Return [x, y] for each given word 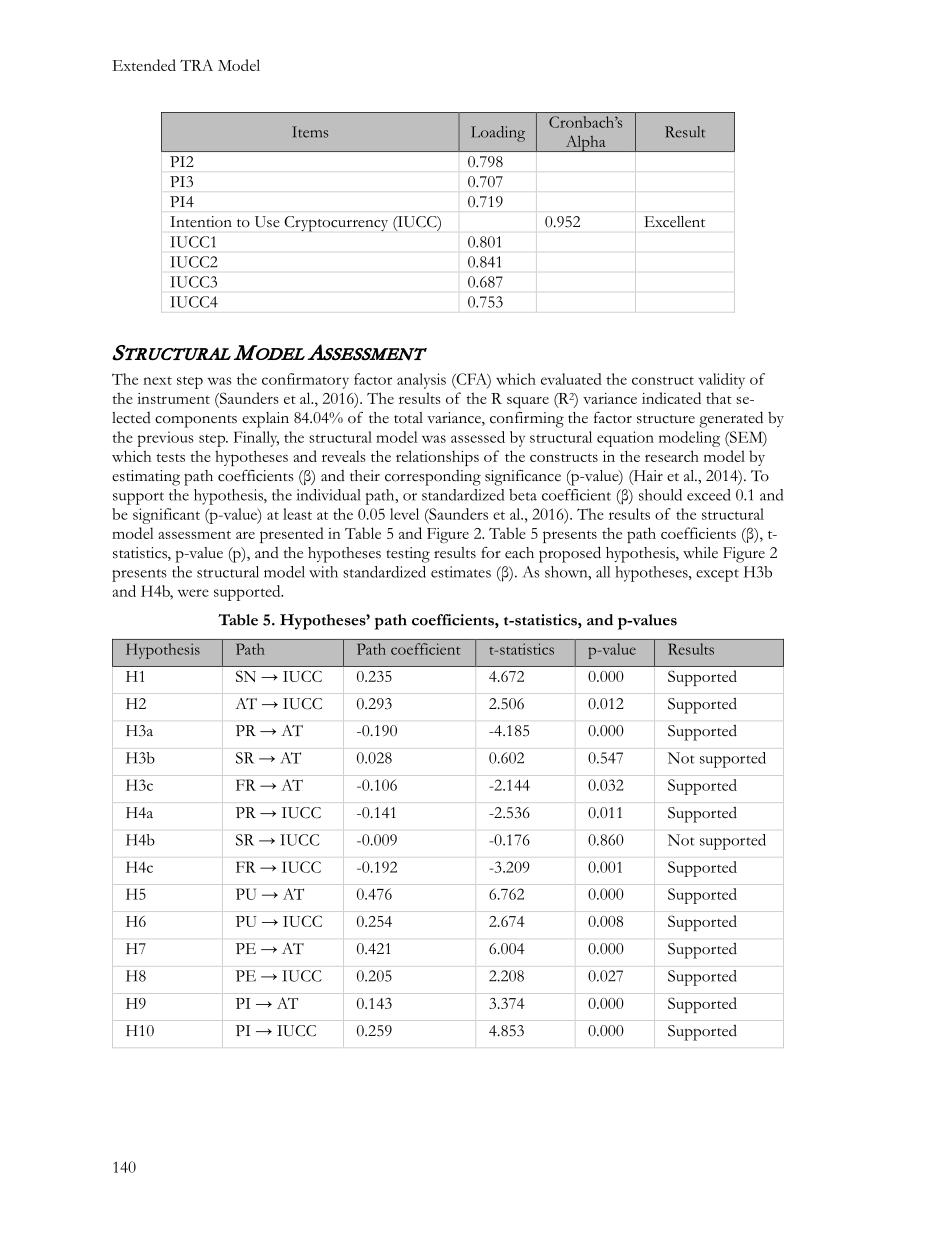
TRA [196, 65]
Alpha [585, 143]
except [717, 575]
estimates [461, 572]
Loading [498, 134]
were [193, 593]
